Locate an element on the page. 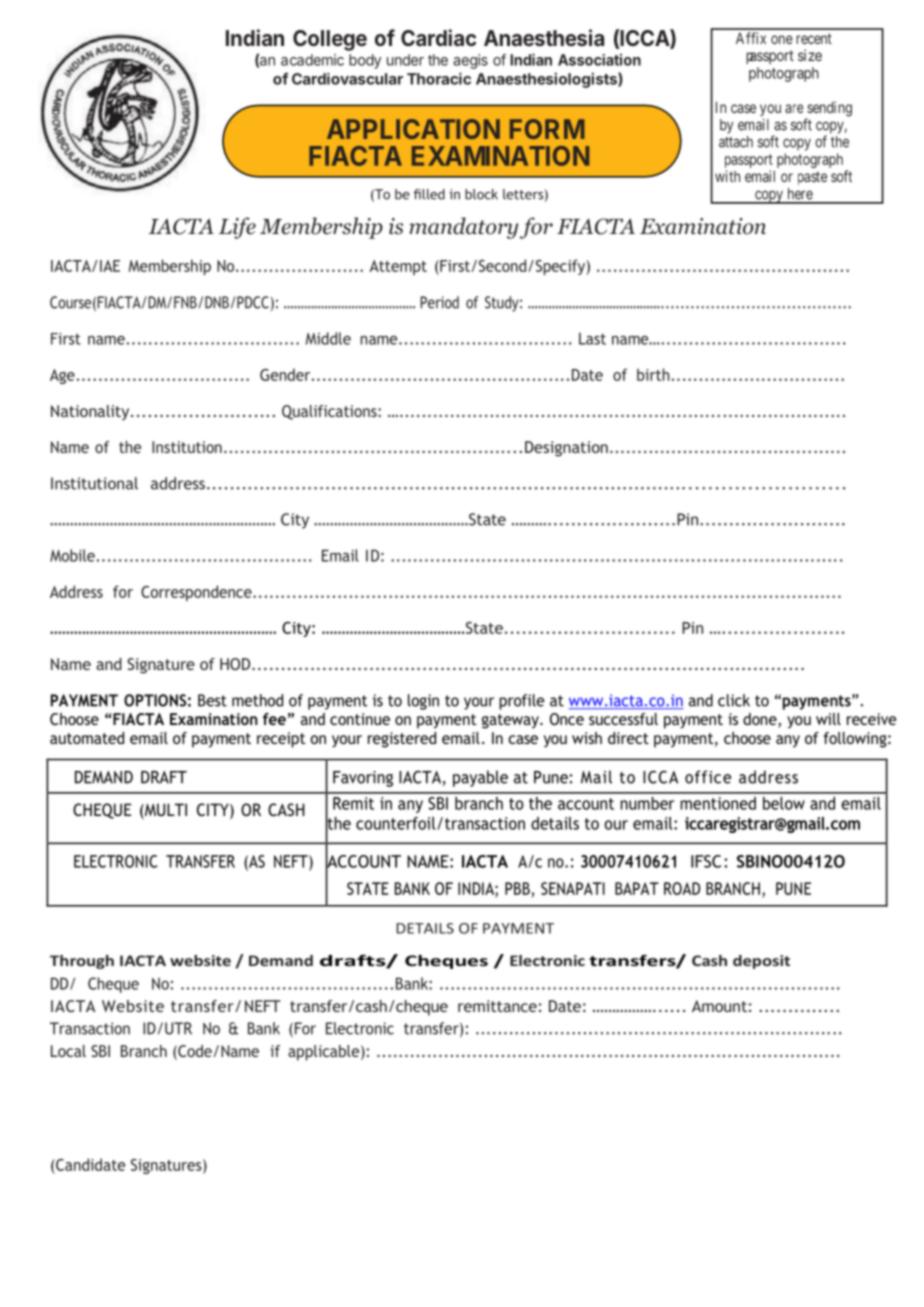 The width and height of the image is (924, 1307). Correspondence is located at coordinates (197, 593).
